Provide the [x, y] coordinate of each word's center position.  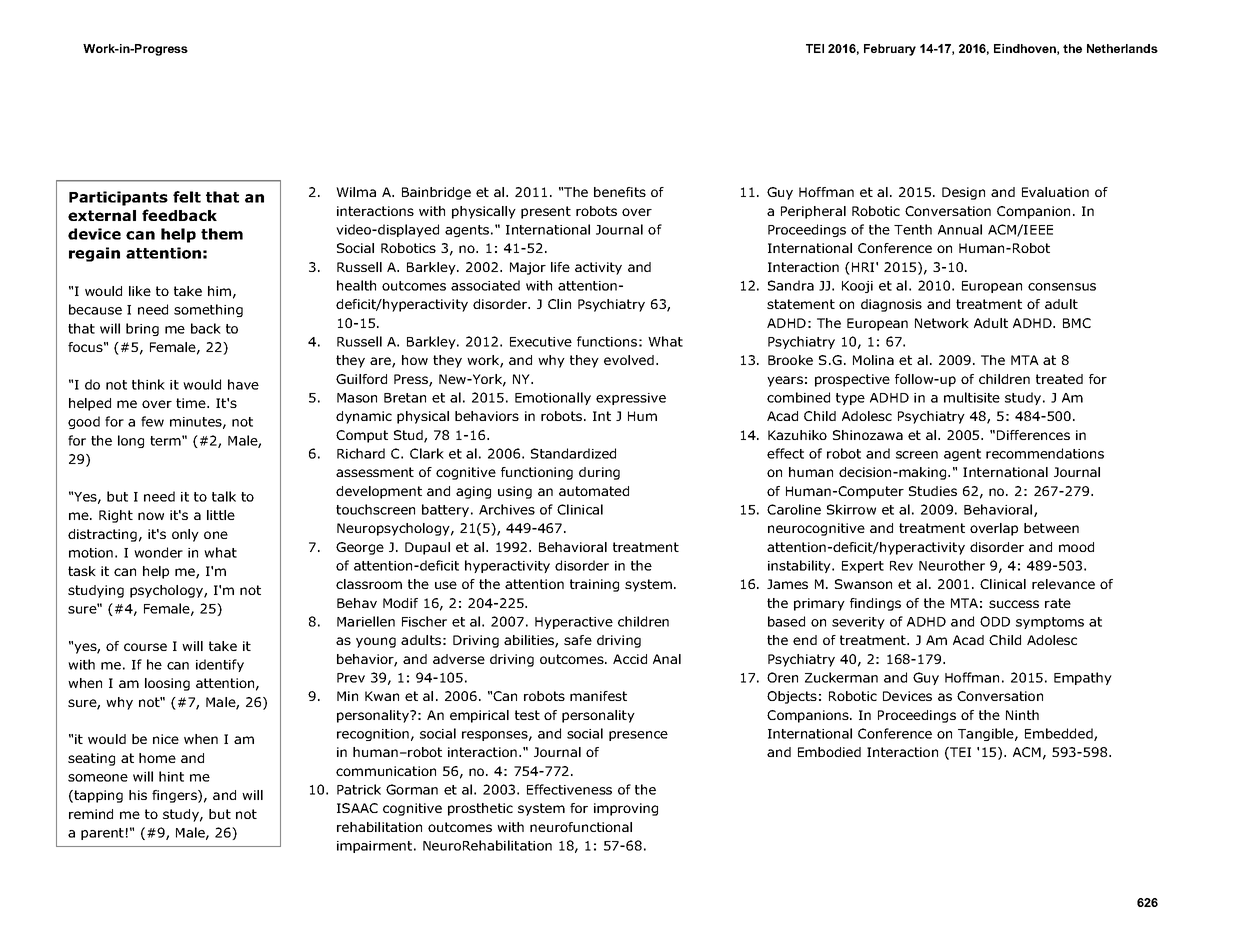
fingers [175, 796]
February [890, 50]
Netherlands [1122, 48]
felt [187, 197]
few [152, 421]
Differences [1033, 435]
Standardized [573, 453]
